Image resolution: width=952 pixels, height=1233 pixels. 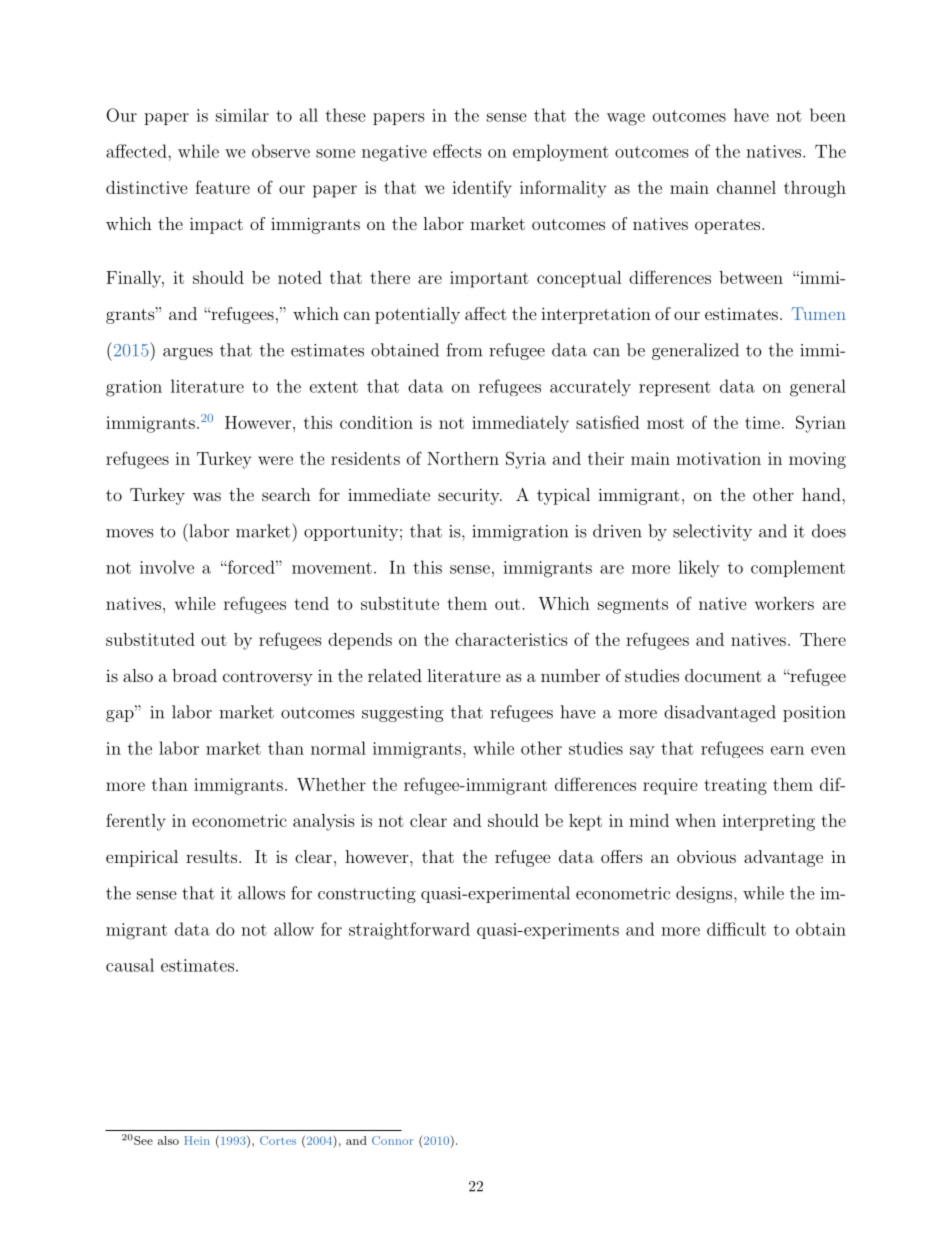 I want to click on channel, so click(x=746, y=187).
